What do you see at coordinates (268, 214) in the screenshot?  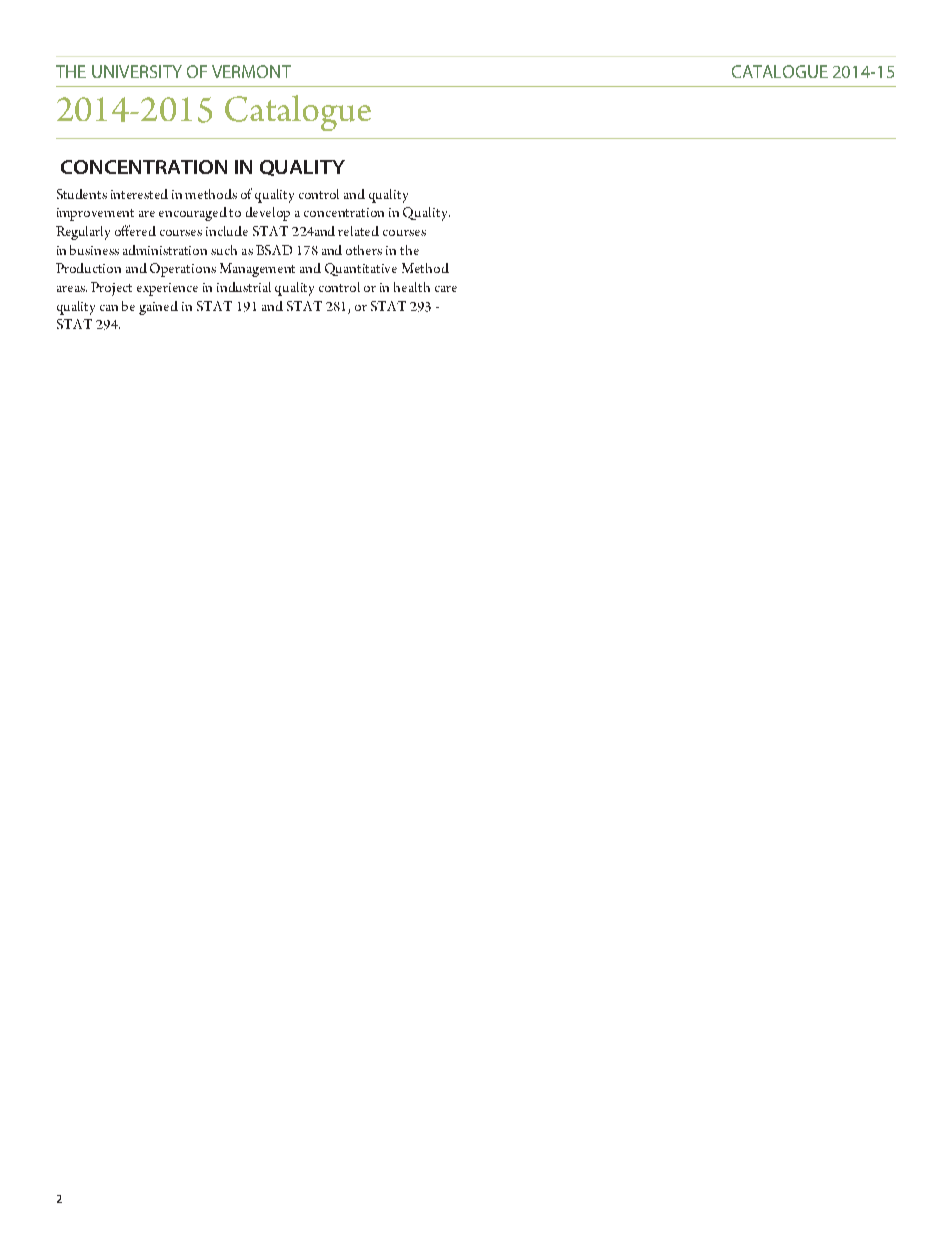 I see `develop` at bounding box center [268, 214].
